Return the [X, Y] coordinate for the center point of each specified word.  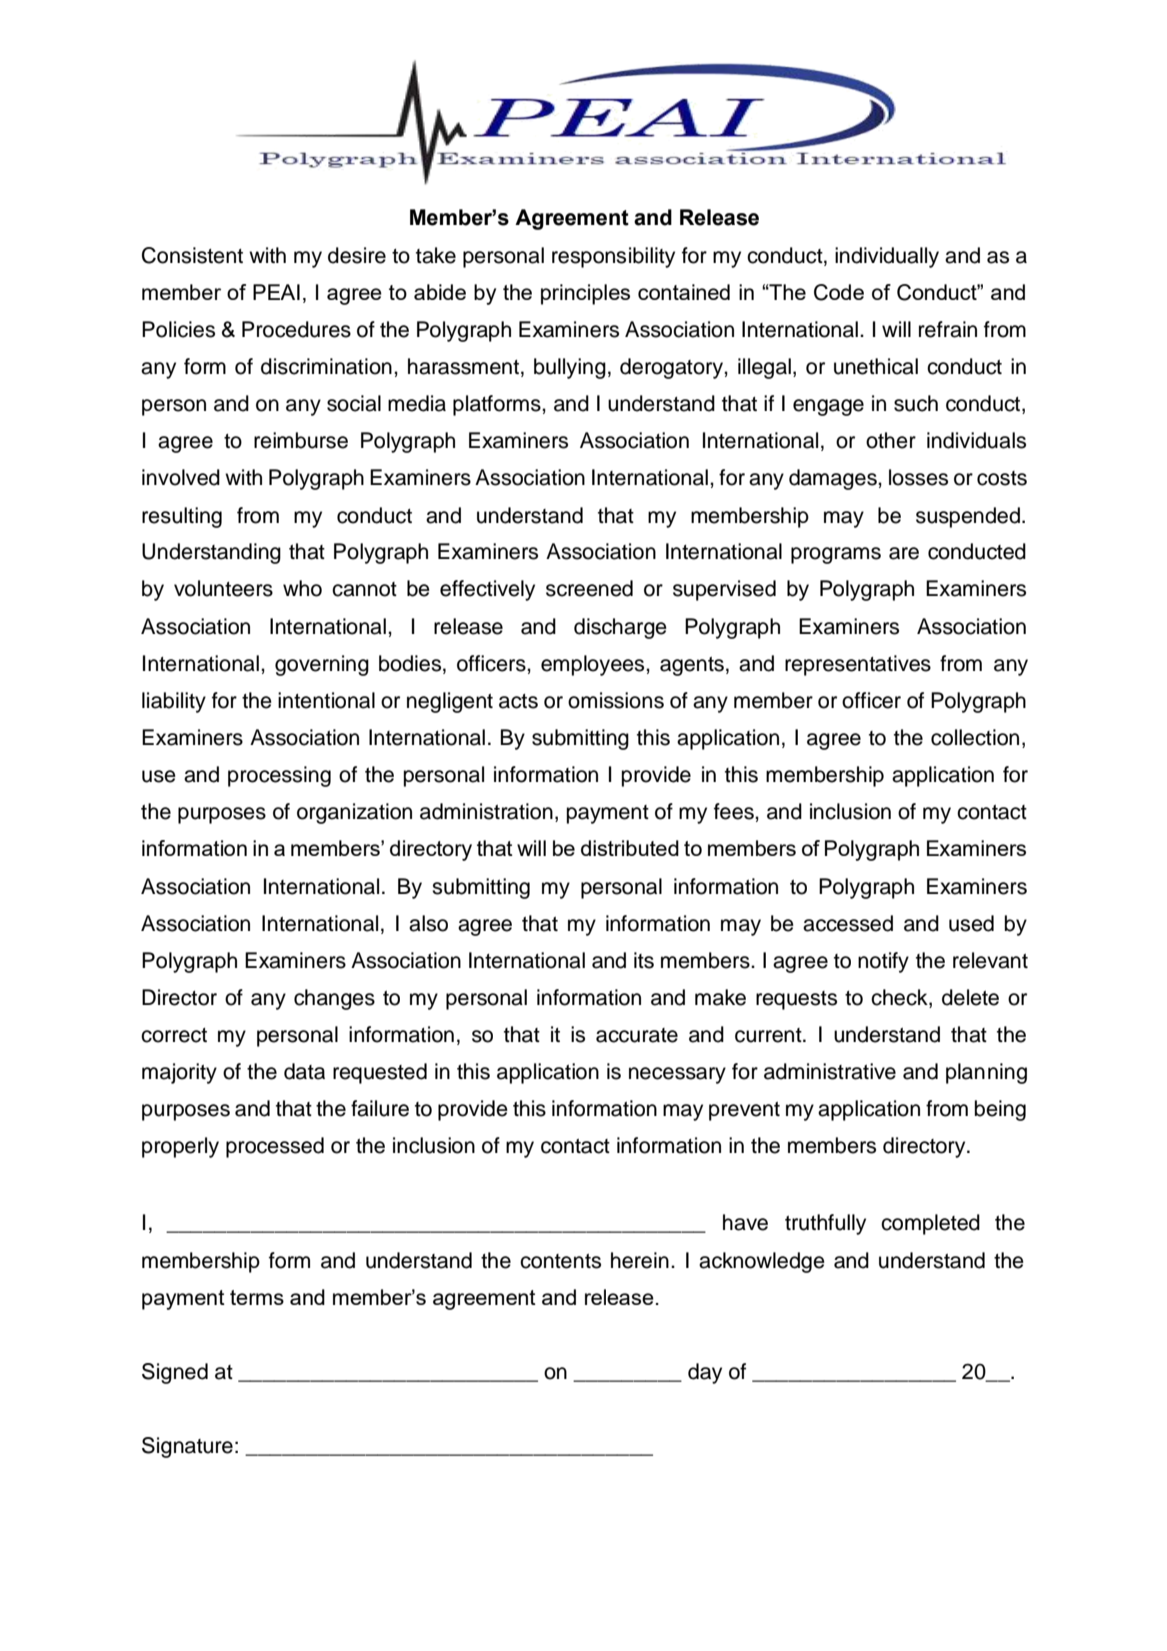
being [1000, 1110]
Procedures [296, 329]
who [302, 588]
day [705, 1373]
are [904, 553]
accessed [848, 923]
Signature [187, 1447]
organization [354, 813]
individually [887, 257]
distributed [630, 848]
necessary [677, 1075]
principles [585, 294]
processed [275, 1147]
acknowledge [762, 1262]
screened [589, 588]
